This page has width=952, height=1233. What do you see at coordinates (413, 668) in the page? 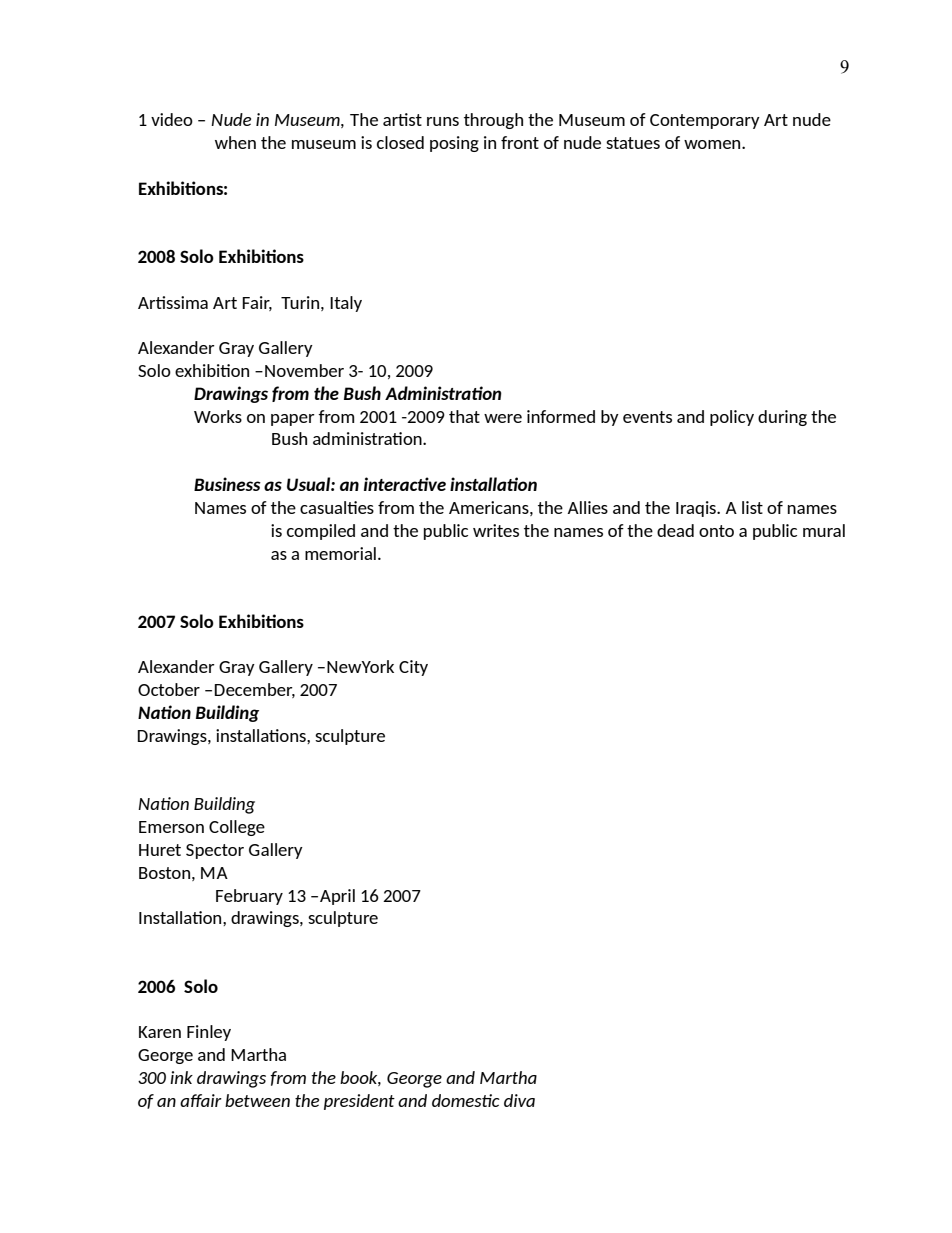
I see `City` at bounding box center [413, 668].
